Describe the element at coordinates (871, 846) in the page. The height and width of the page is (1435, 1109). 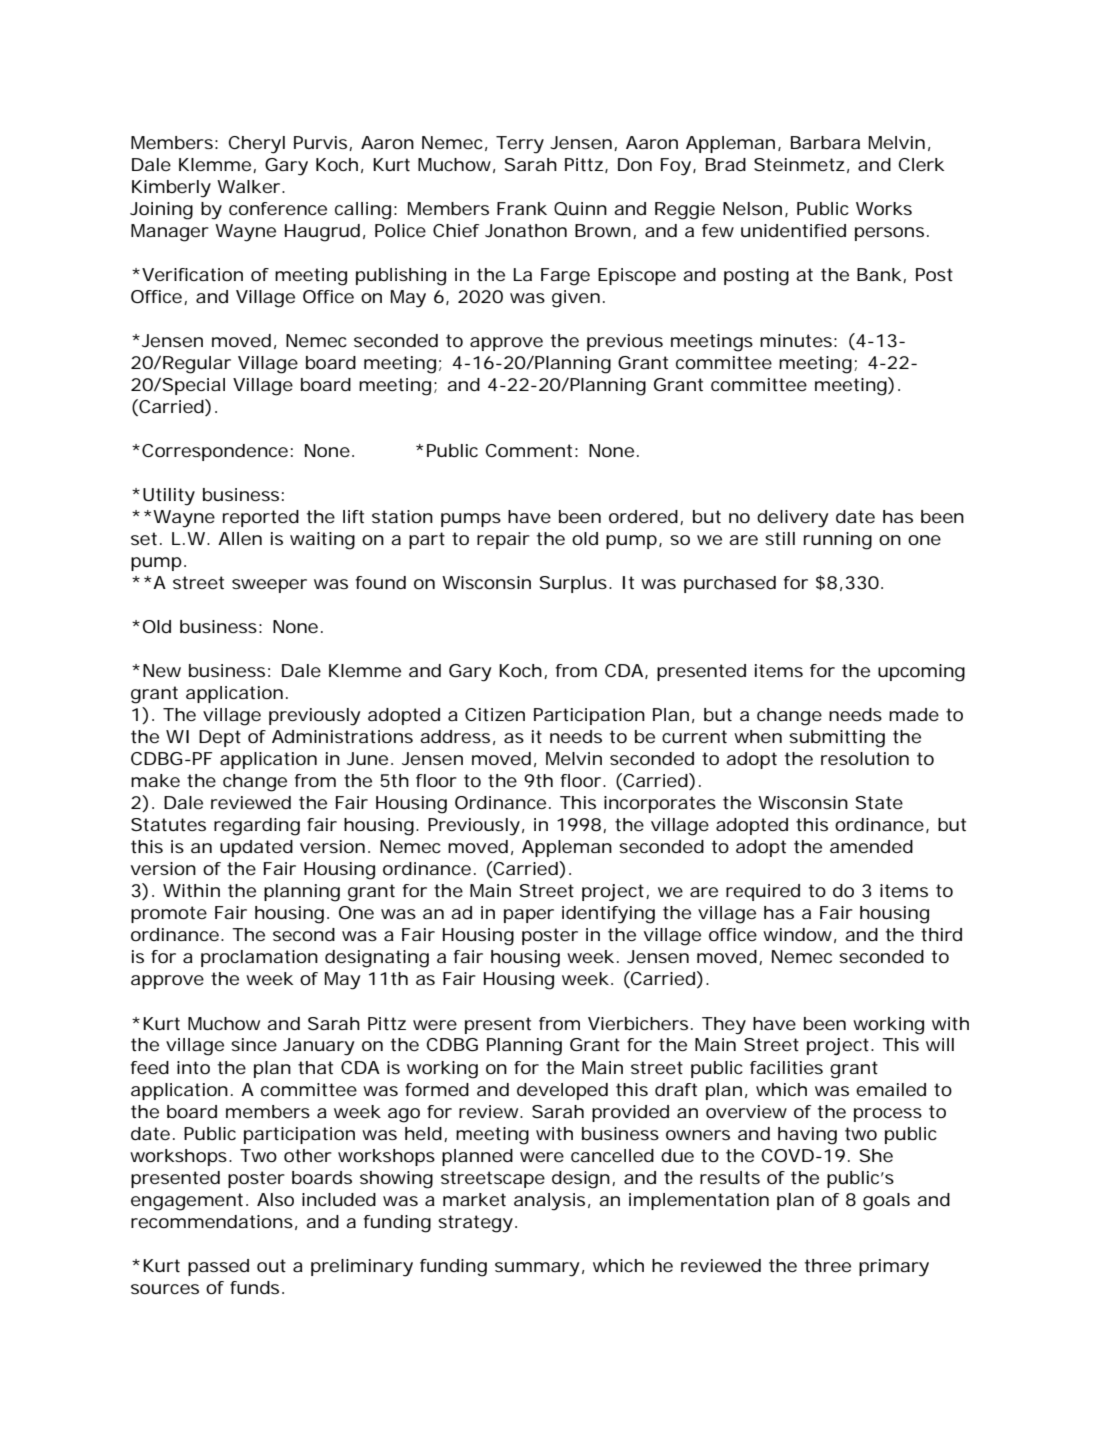
I see `amended` at that location.
